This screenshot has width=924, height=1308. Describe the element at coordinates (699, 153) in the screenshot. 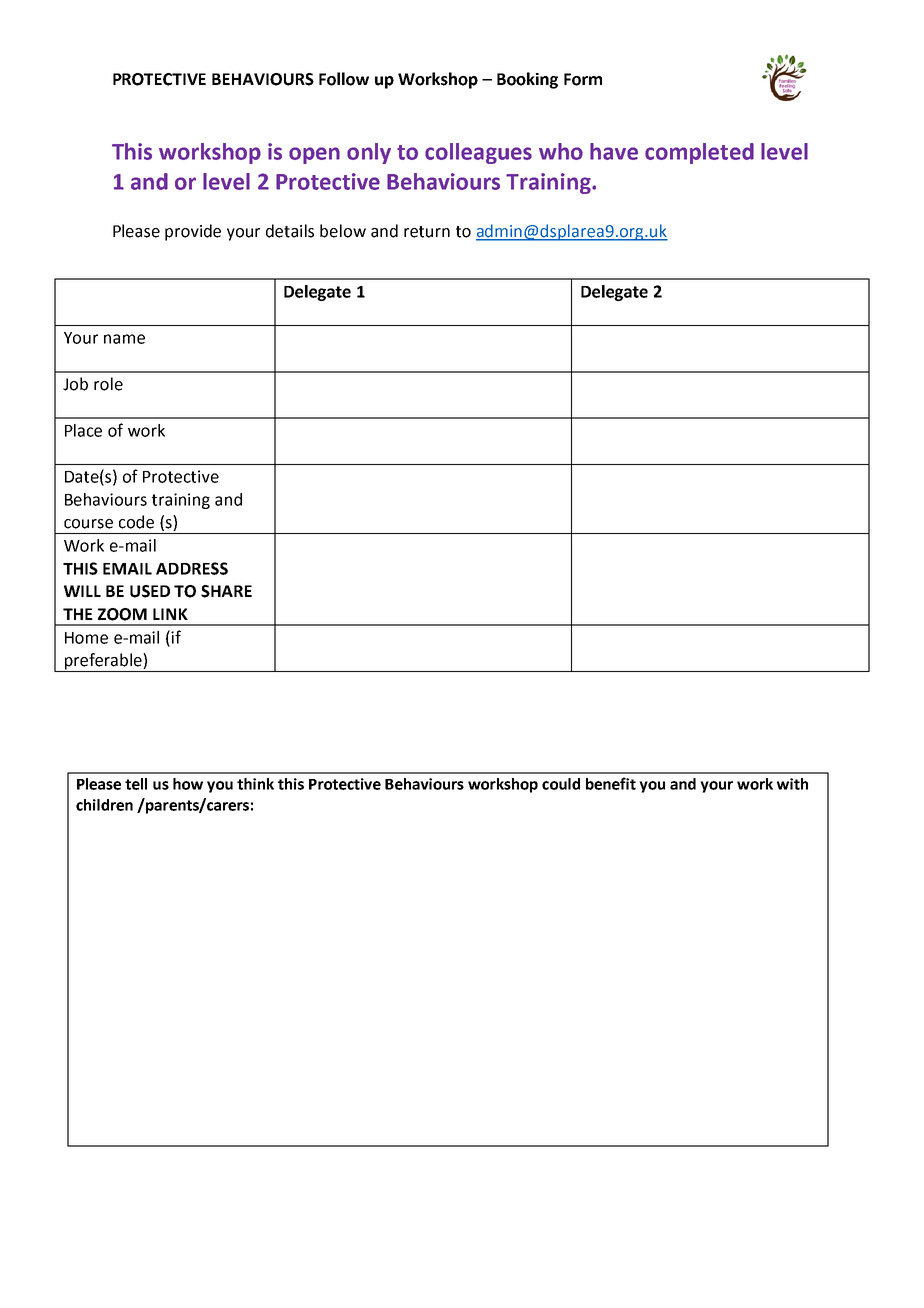

I see `completed` at that location.
